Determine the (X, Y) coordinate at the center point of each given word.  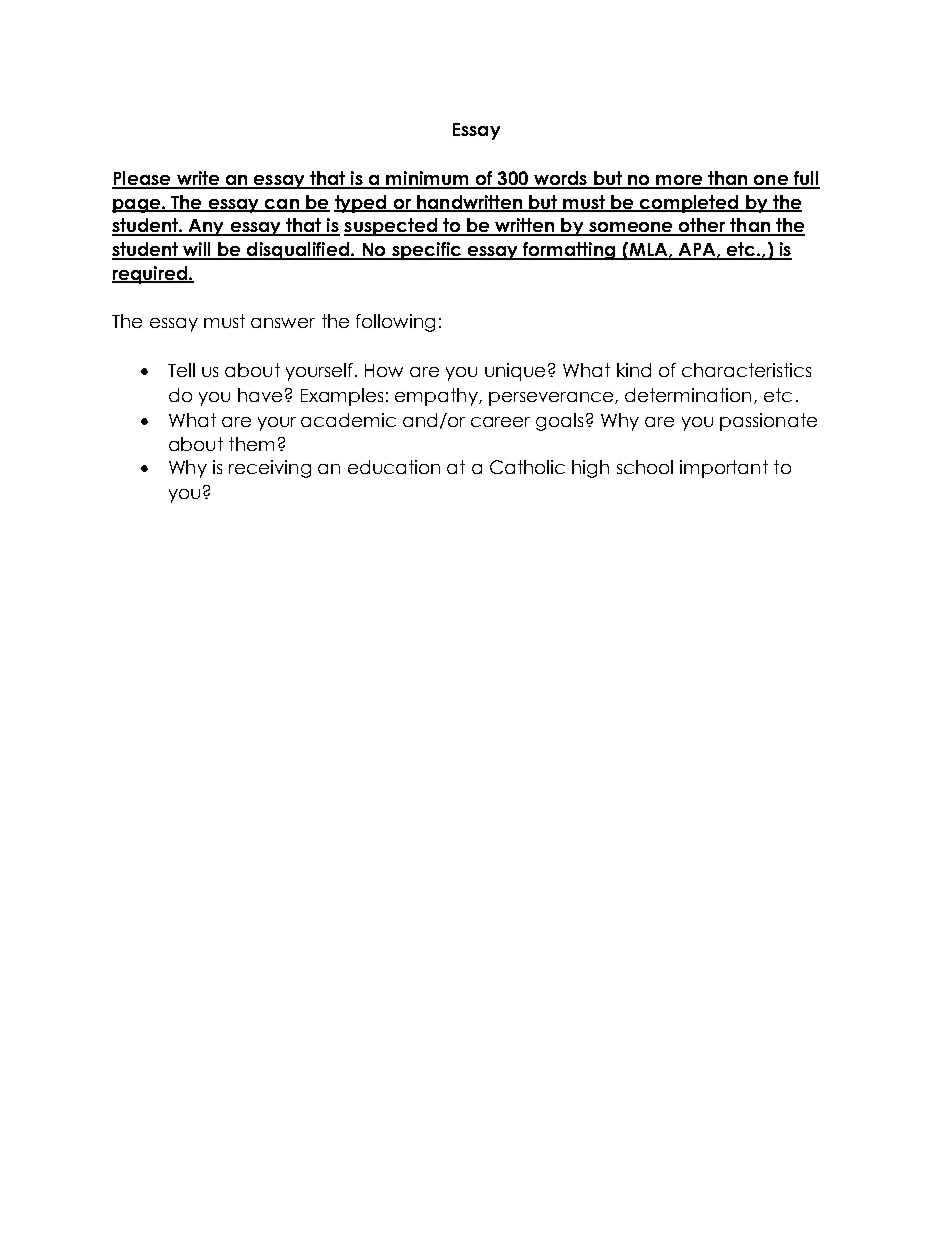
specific (427, 251)
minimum (427, 179)
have (260, 395)
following (395, 323)
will (197, 250)
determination (688, 395)
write (197, 179)
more (679, 181)
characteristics (746, 370)
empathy (437, 397)
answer (283, 323)
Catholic (527, 467)
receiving (270, 469)
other (702, 226)
